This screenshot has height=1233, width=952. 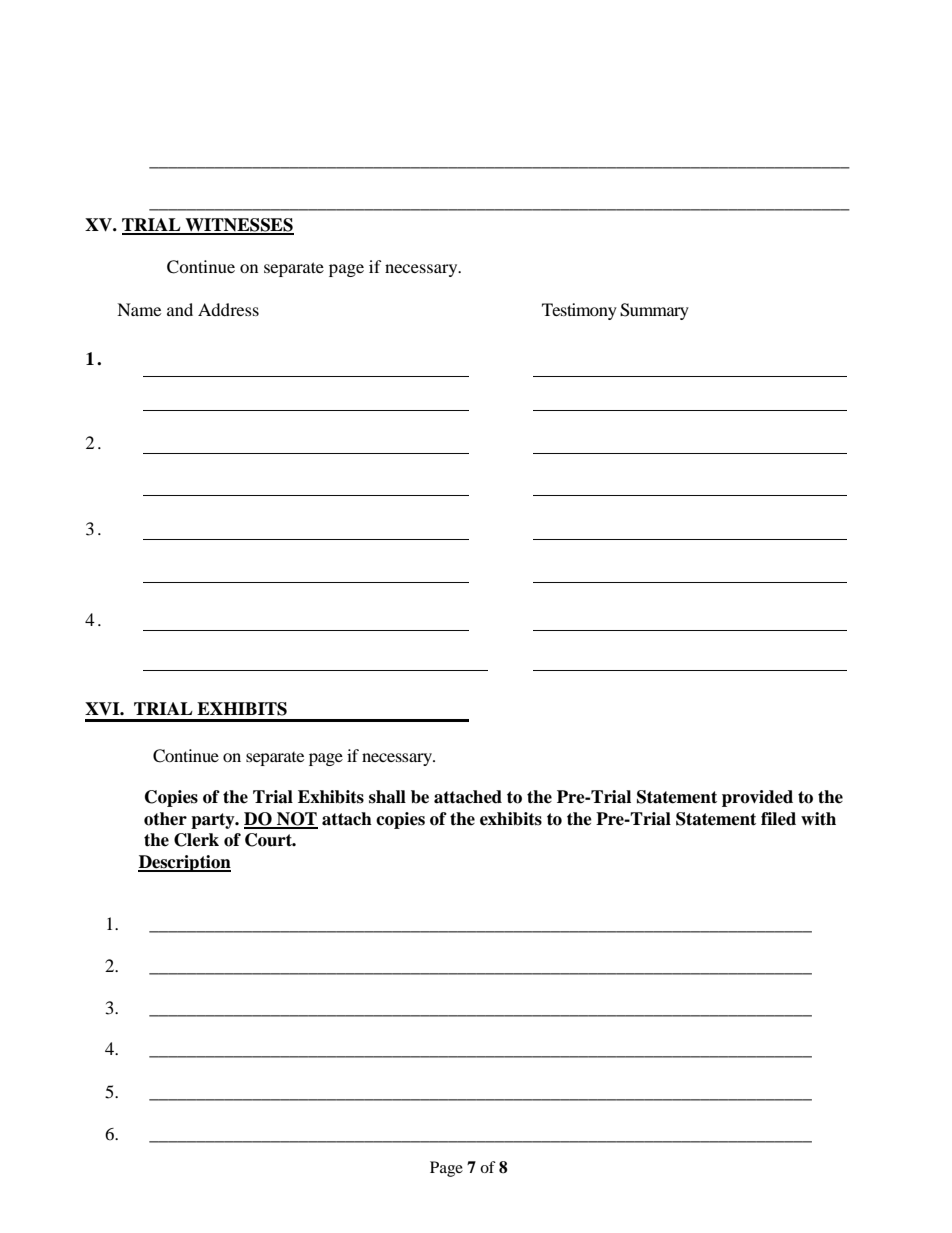 I want to click on provided, so click(x=757, y=798).
